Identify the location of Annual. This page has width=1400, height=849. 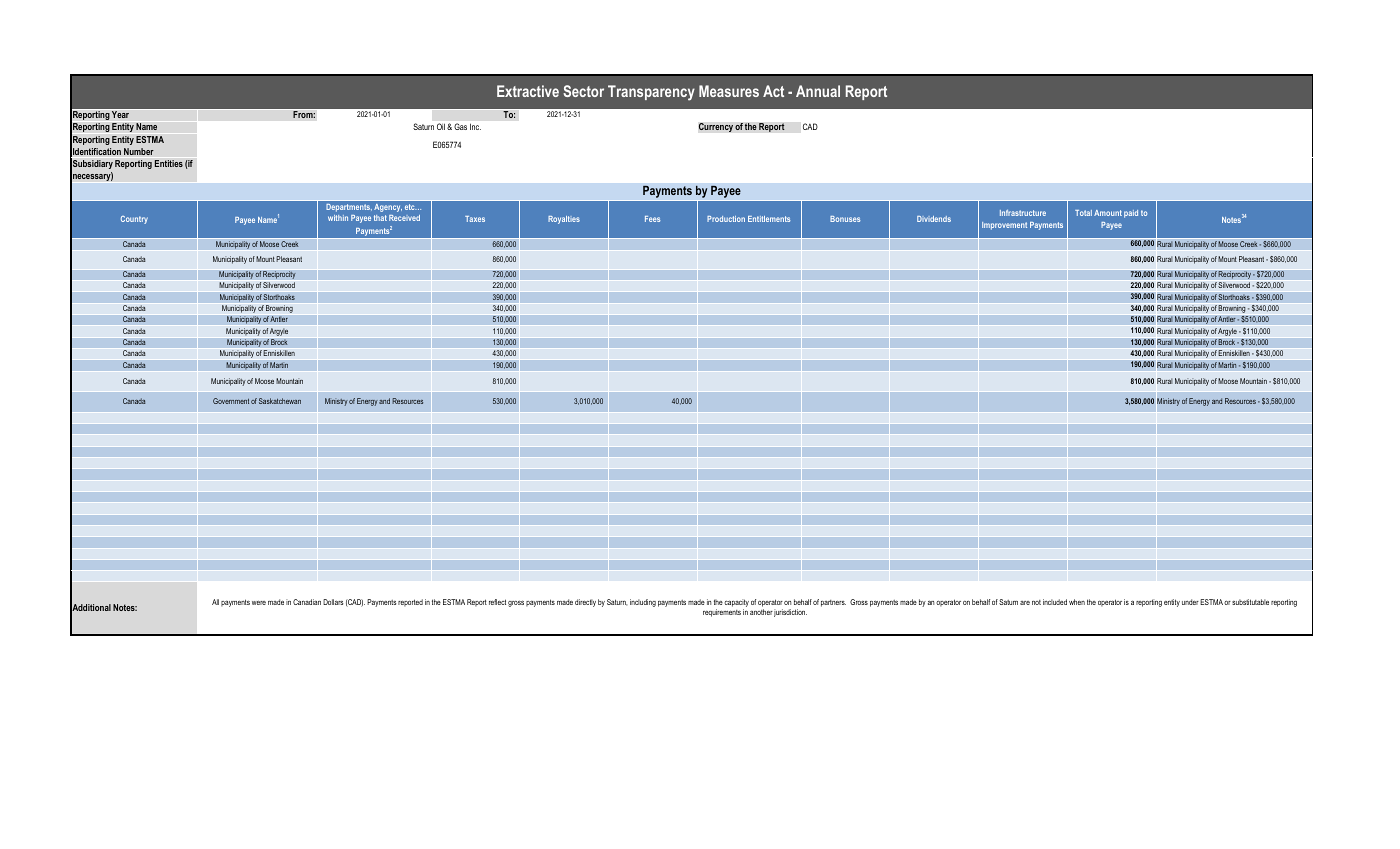
(818, 91).
